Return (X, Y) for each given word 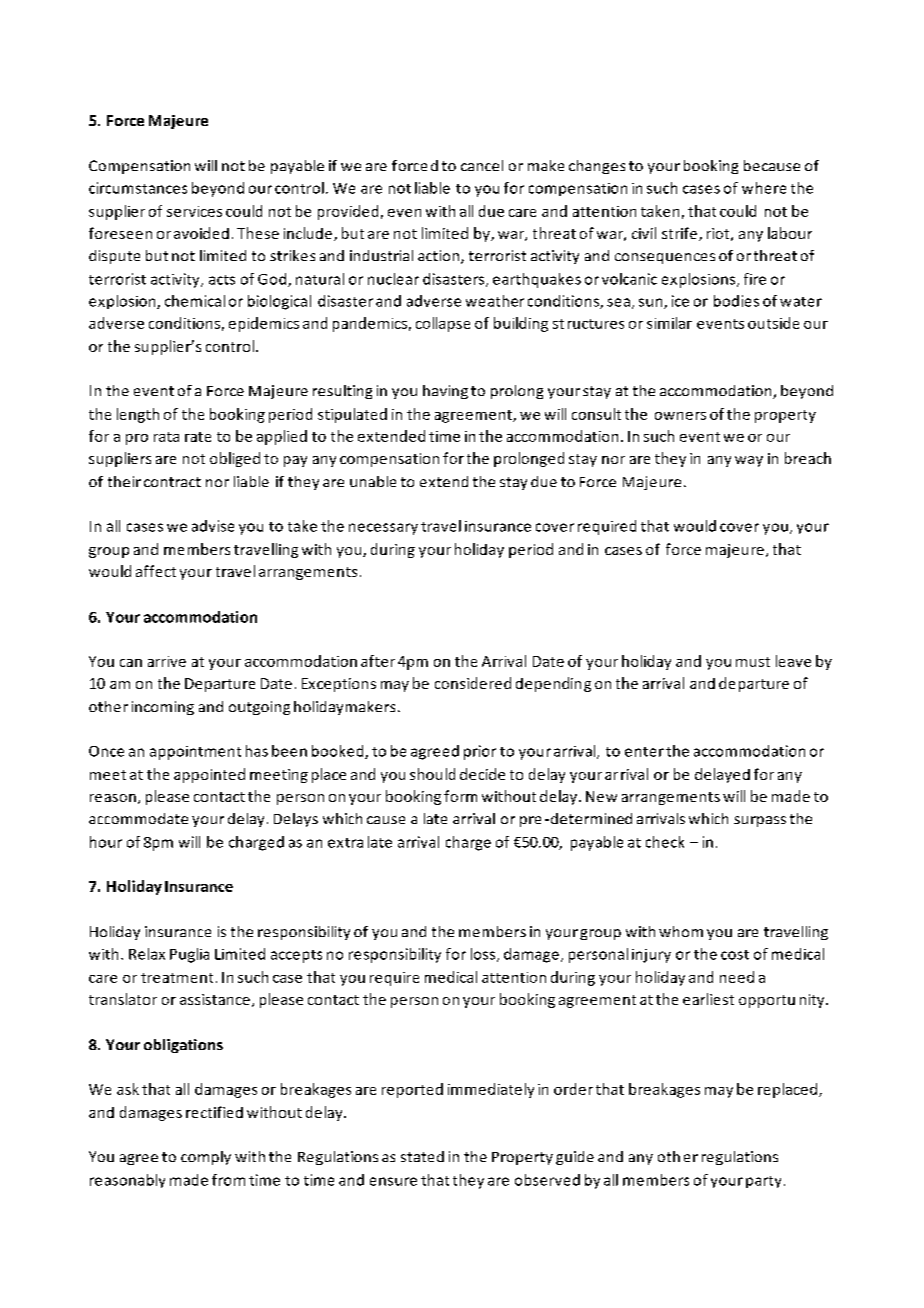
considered (473, 683)
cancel (482, 165)
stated (422, 1156)
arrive (167, 661)
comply (206, 1158)
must (753, 662)
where (764, 188)
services (194, 211)
